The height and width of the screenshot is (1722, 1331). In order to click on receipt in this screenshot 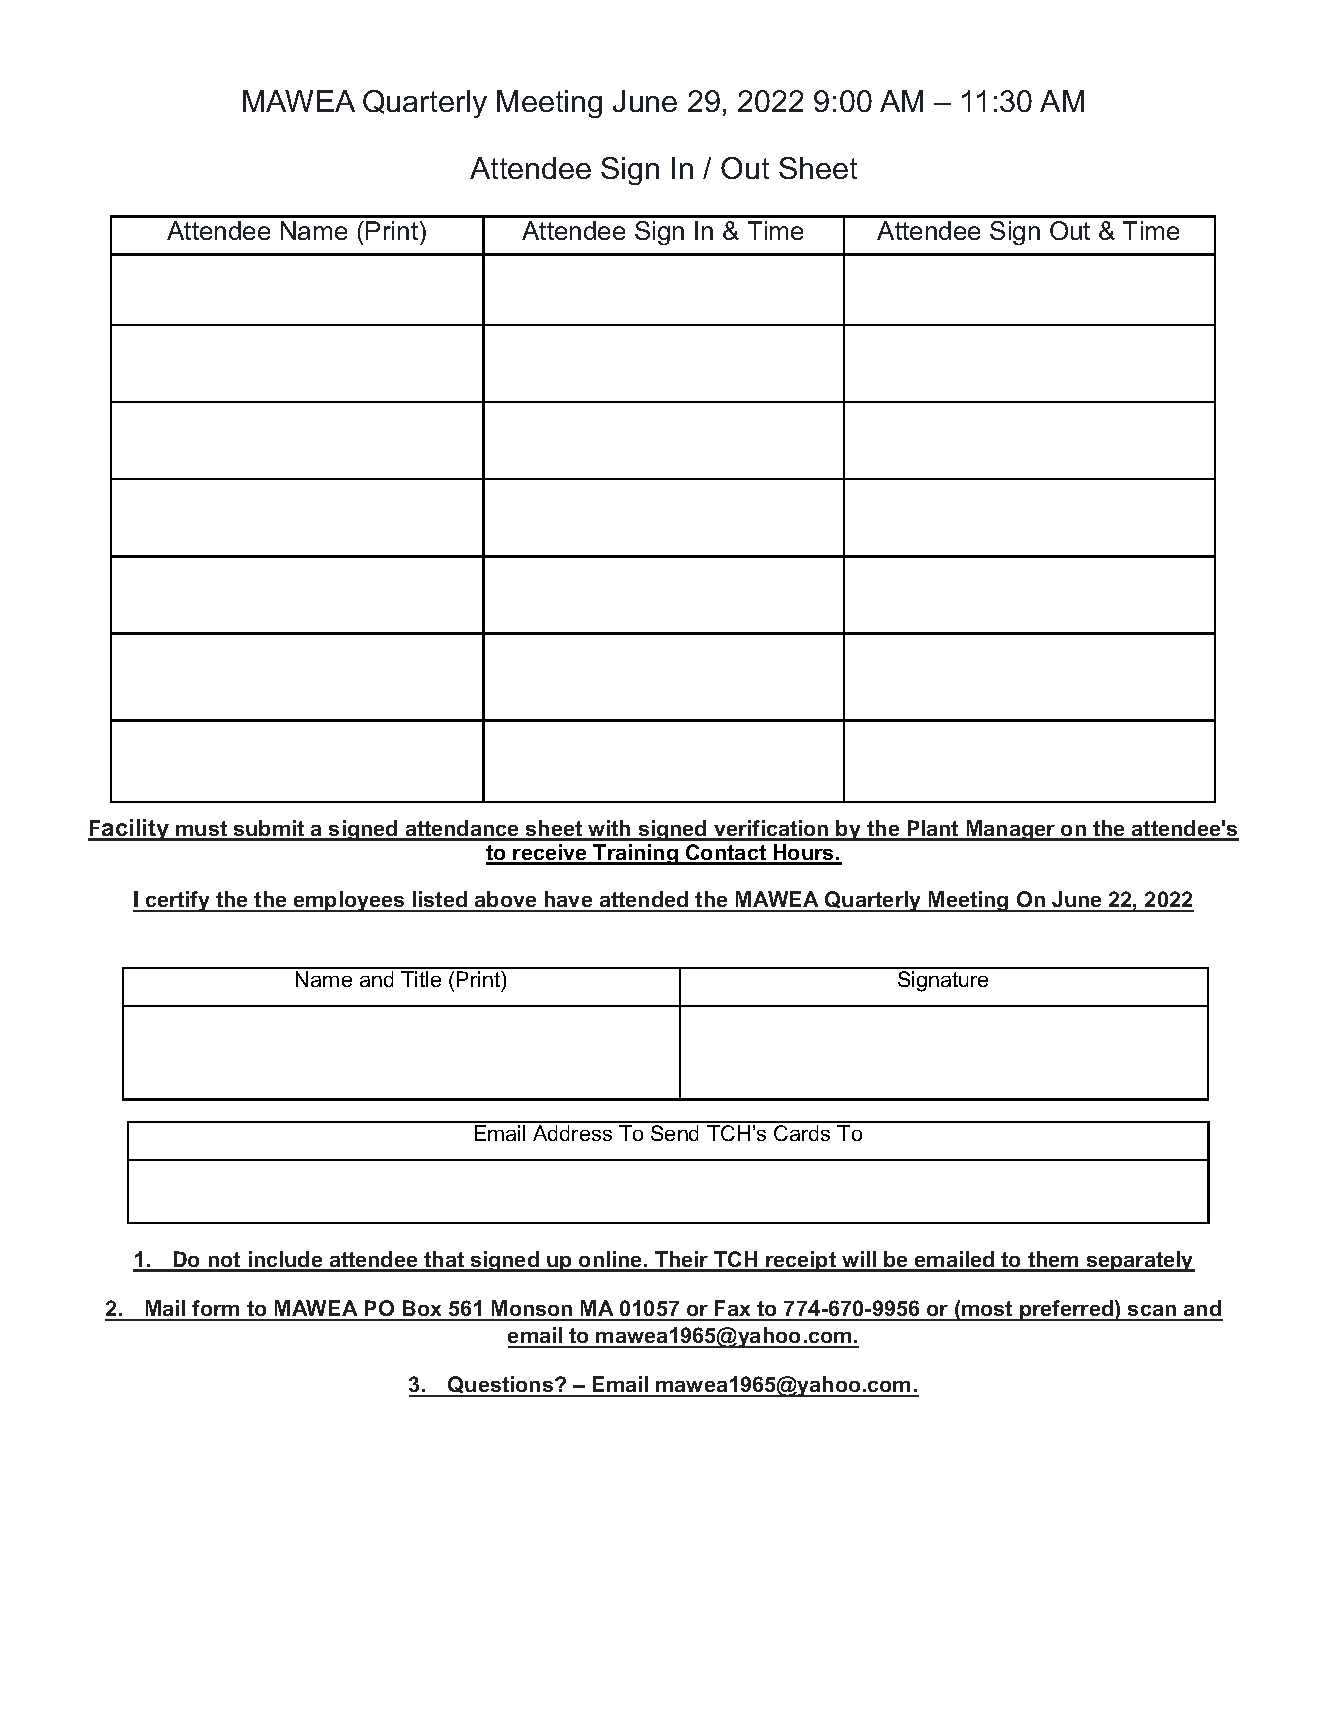, I will do `click(801, 1261)`.
